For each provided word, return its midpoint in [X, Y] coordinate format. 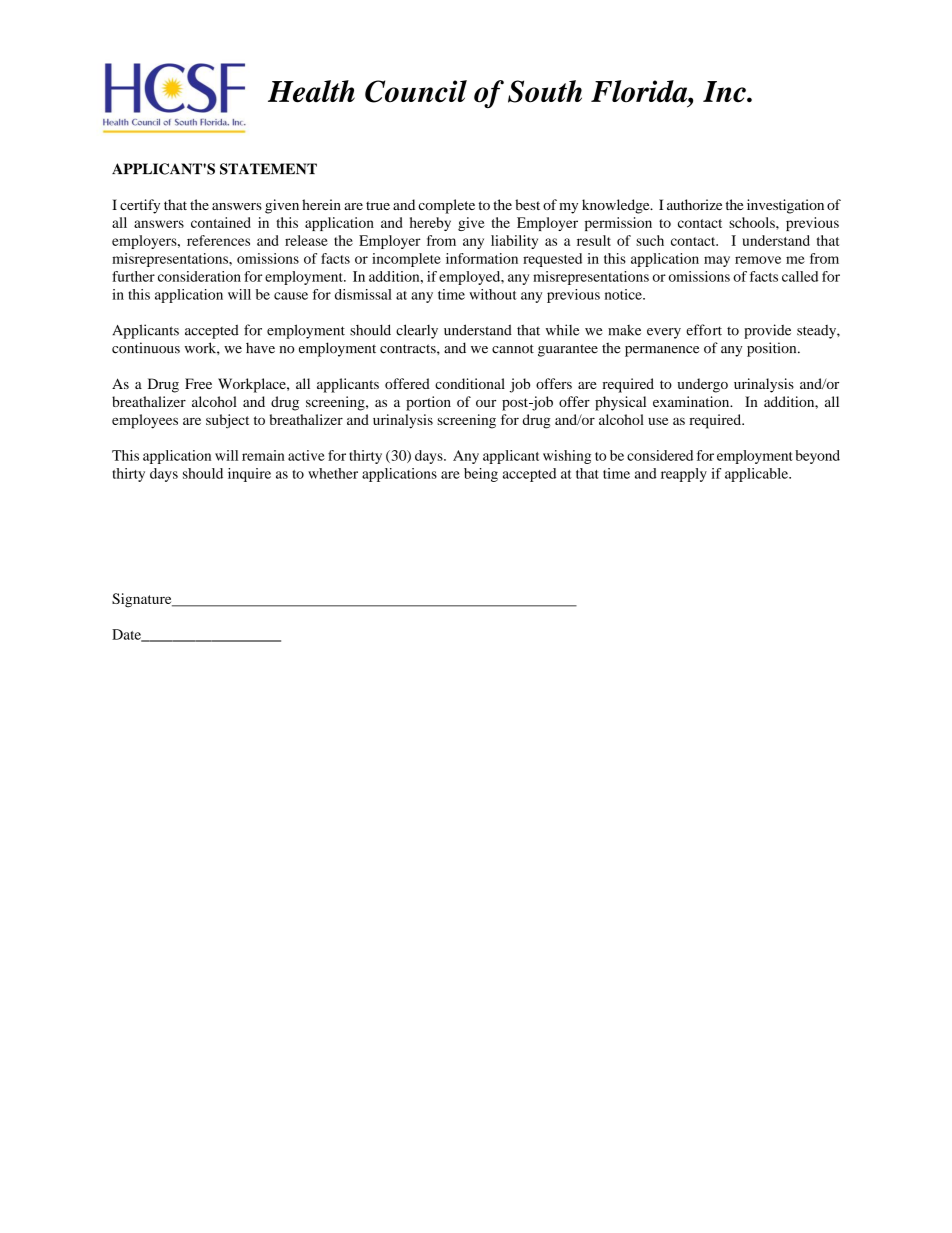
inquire [249, 475]
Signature [143, 600]
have [260, 348]
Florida [640, 91]
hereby [430, 224]
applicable [757, 475]
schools [753, 222]
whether [333, 473]
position [773, 349]
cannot [513, 349]
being [481, 475]
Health [311, 91]
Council [416, 91]
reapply [684, 475]
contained [221, 222]
